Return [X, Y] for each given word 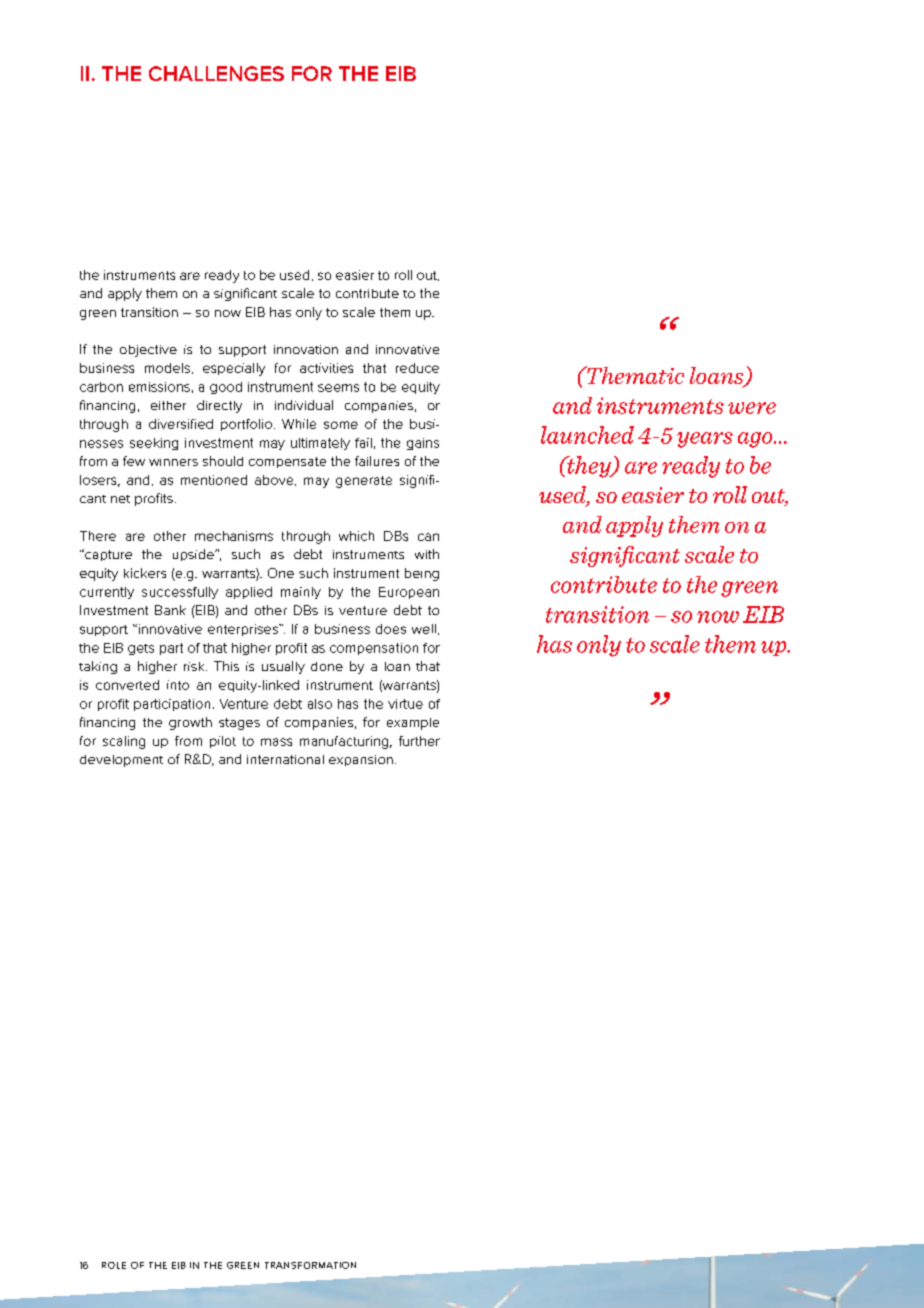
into [178, 685]
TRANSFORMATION [310, 1265]
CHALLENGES [216, 73]
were [752, 408]
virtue [405, 704]
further [419, 741]
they [589, 467]
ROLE [114, 1265]
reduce [417, 368]
